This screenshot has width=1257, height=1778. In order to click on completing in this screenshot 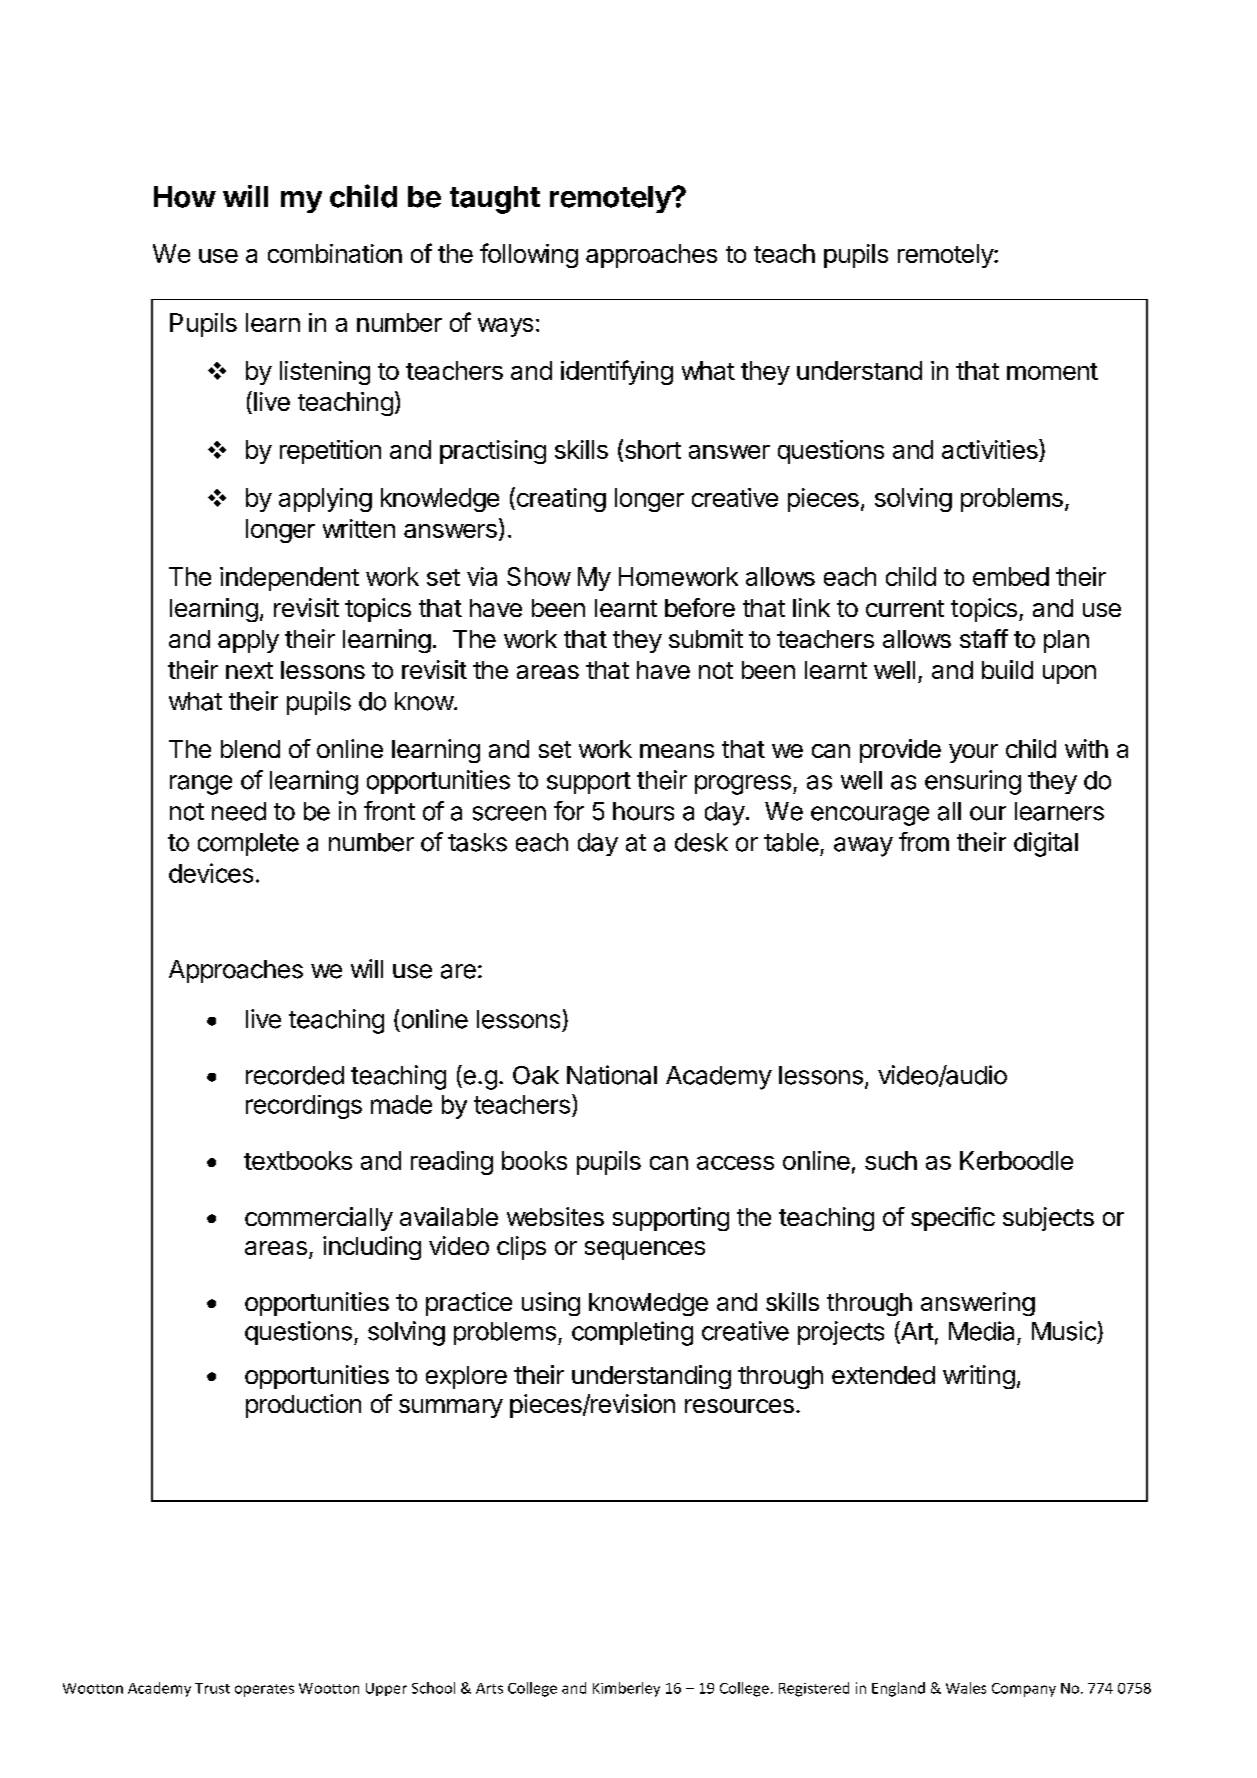, I will do `click(632, 1333)`.
